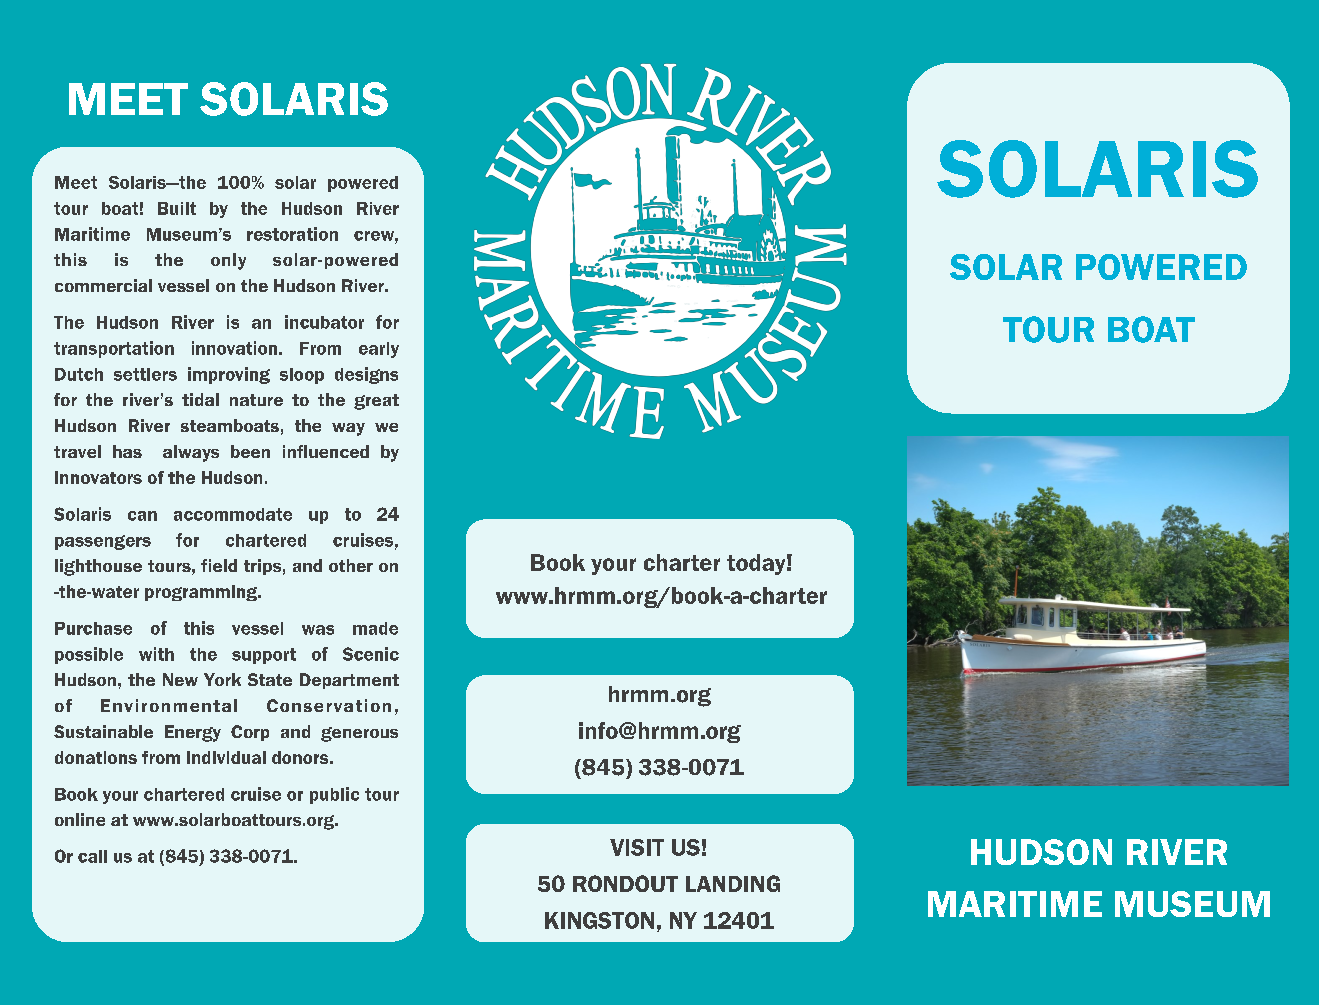 This screenshot has width=1319, height=1005. Describe the element at coordinates (326, 451) in the screenshot. I see `influenced` at that location.
